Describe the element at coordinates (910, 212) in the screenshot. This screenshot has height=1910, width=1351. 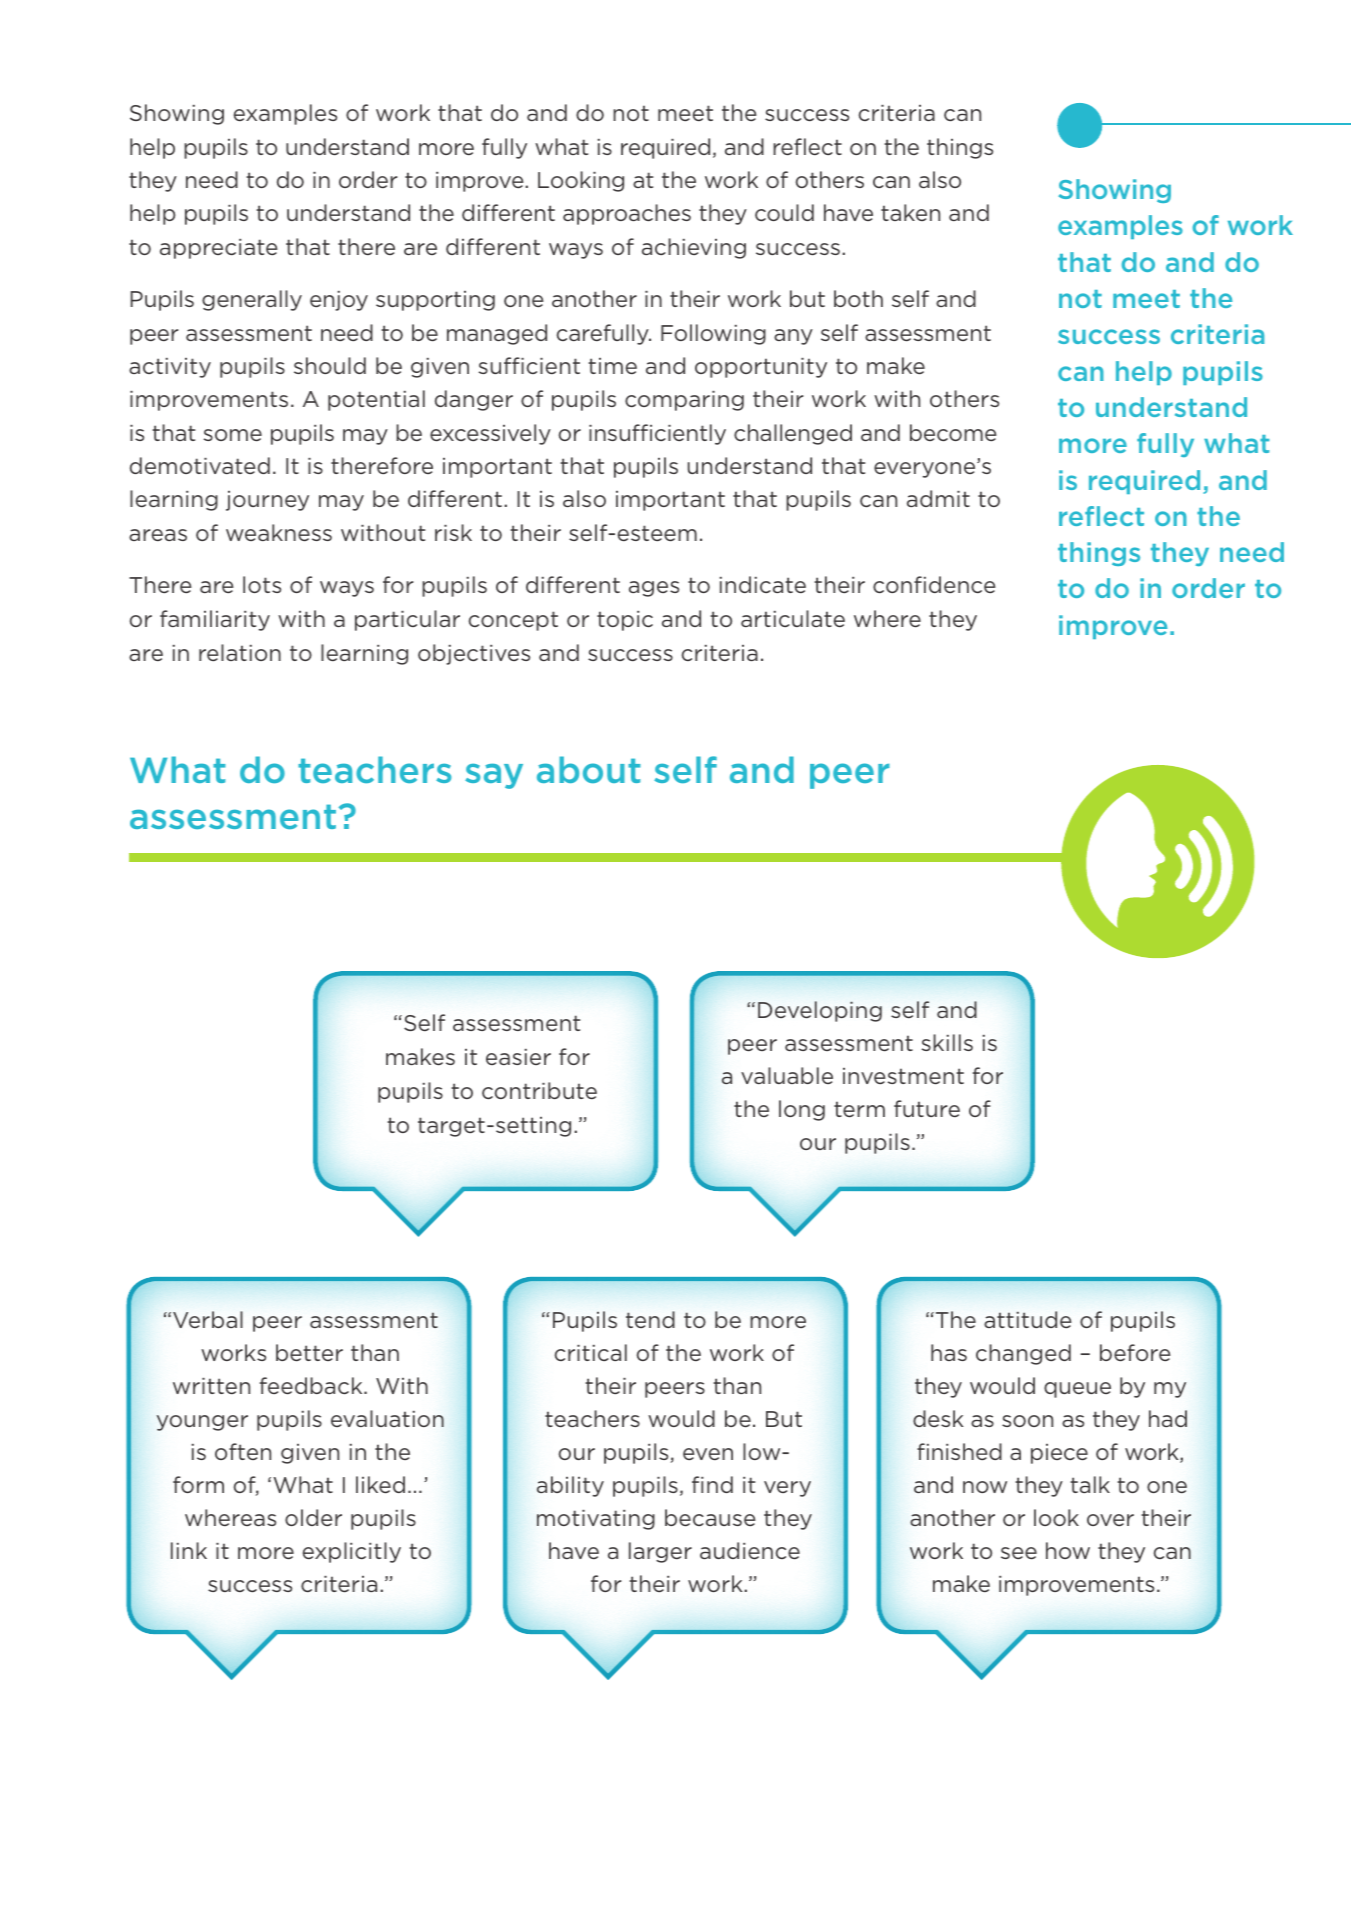
I see `taken` at that location.
